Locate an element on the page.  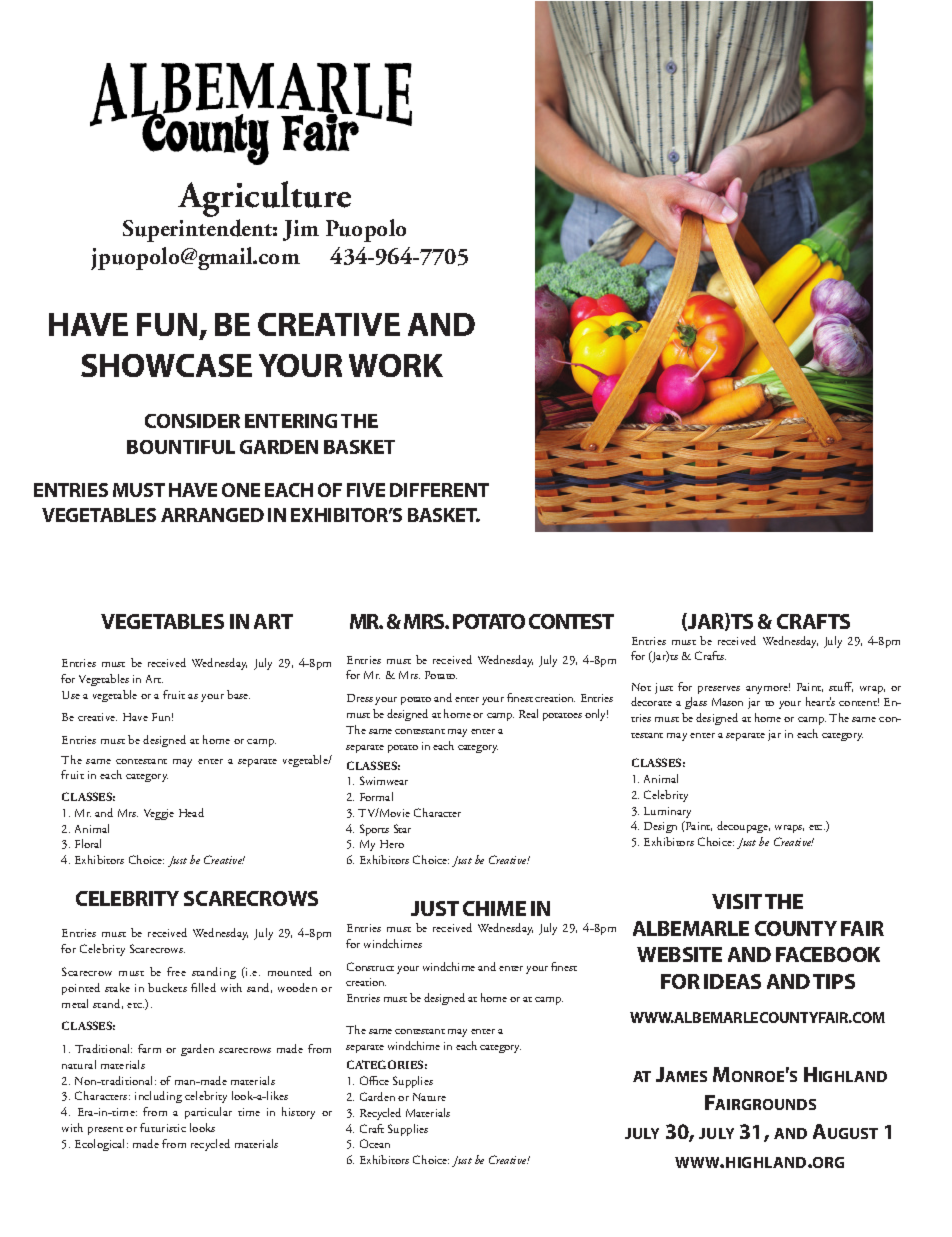
base is located at coordinates (238, 694).
